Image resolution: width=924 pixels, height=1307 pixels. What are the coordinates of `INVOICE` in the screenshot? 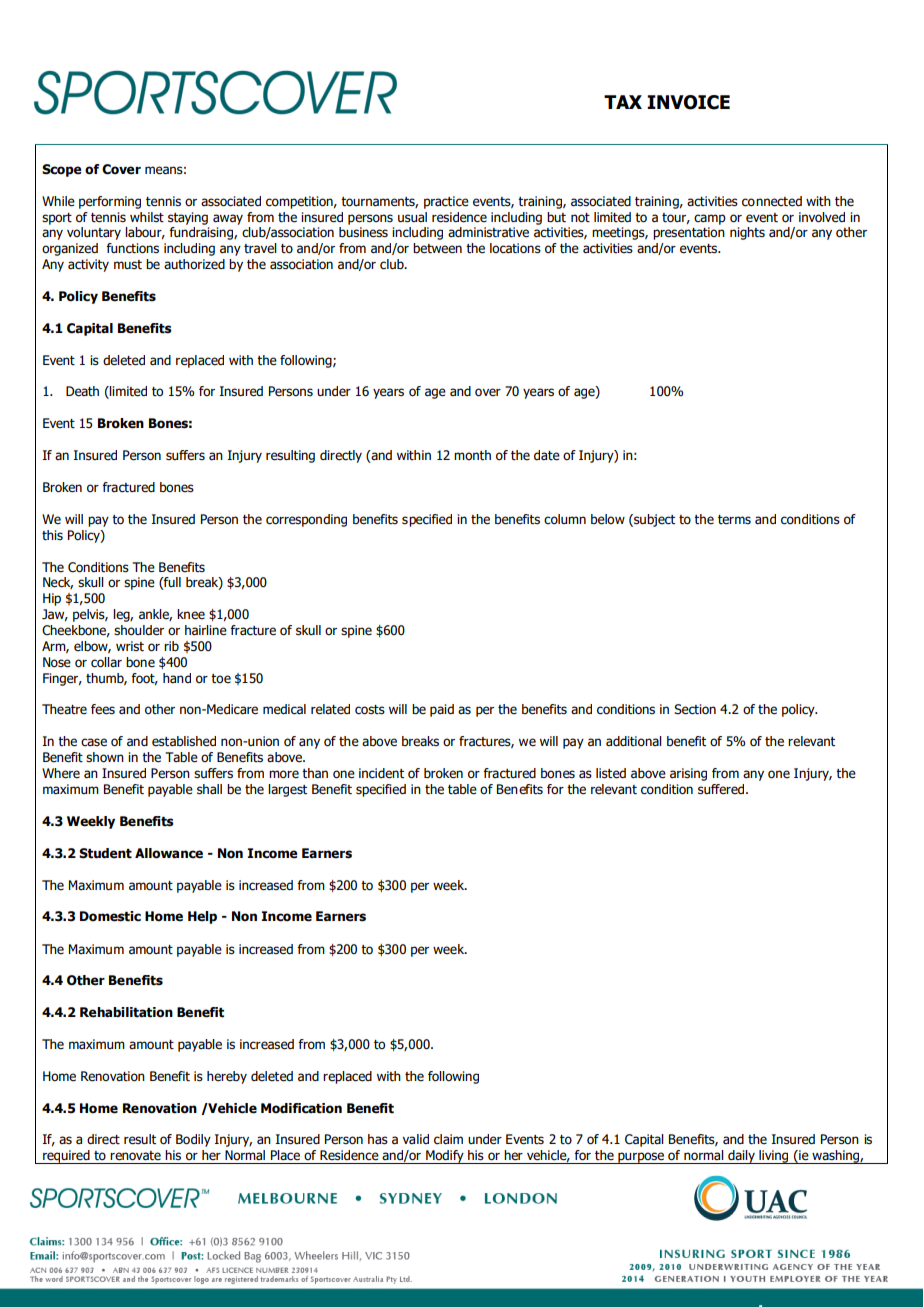 It's located at (688, 102).
